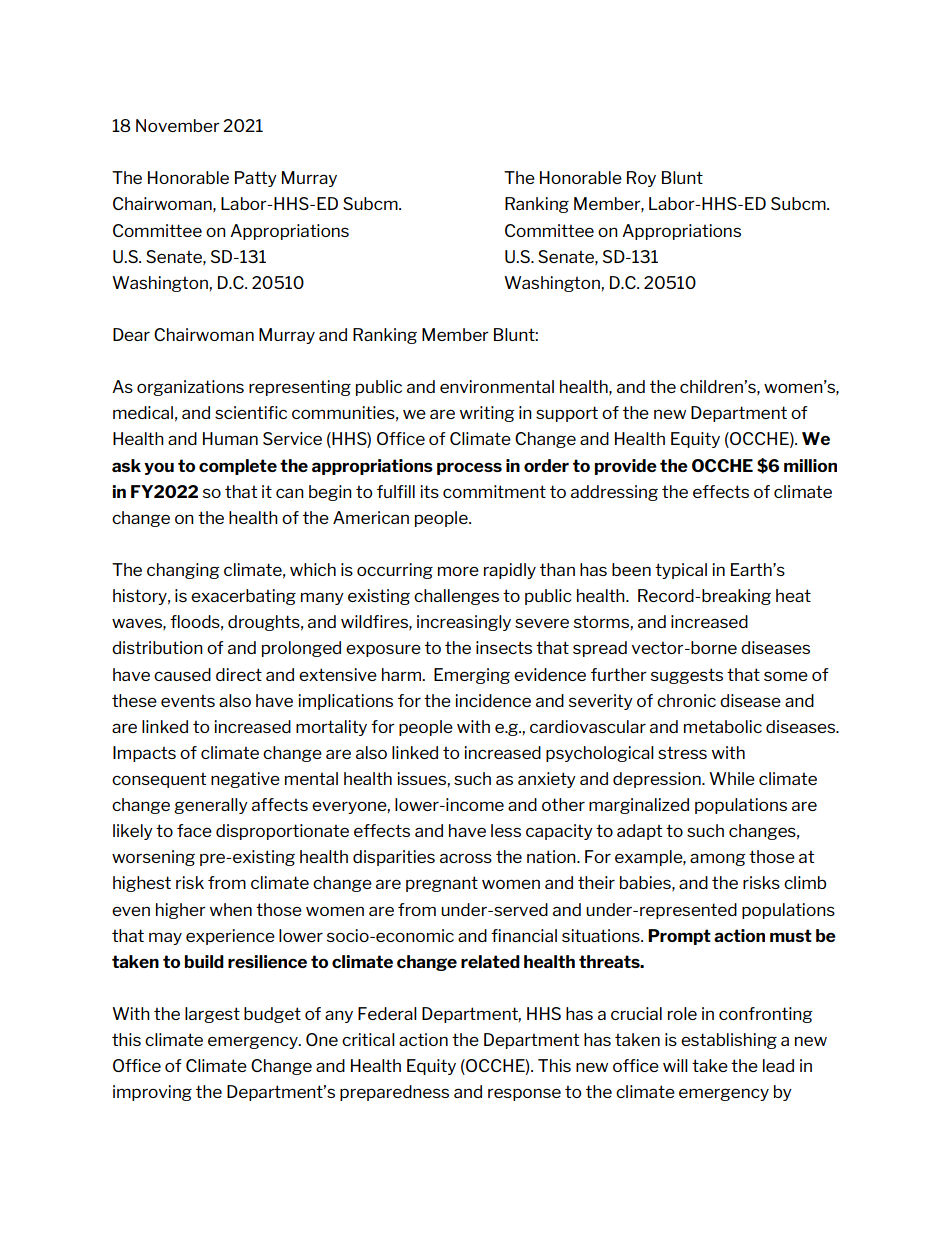 This document has width=952, height=1233. I want to click on improving, so click(152, 1093).
